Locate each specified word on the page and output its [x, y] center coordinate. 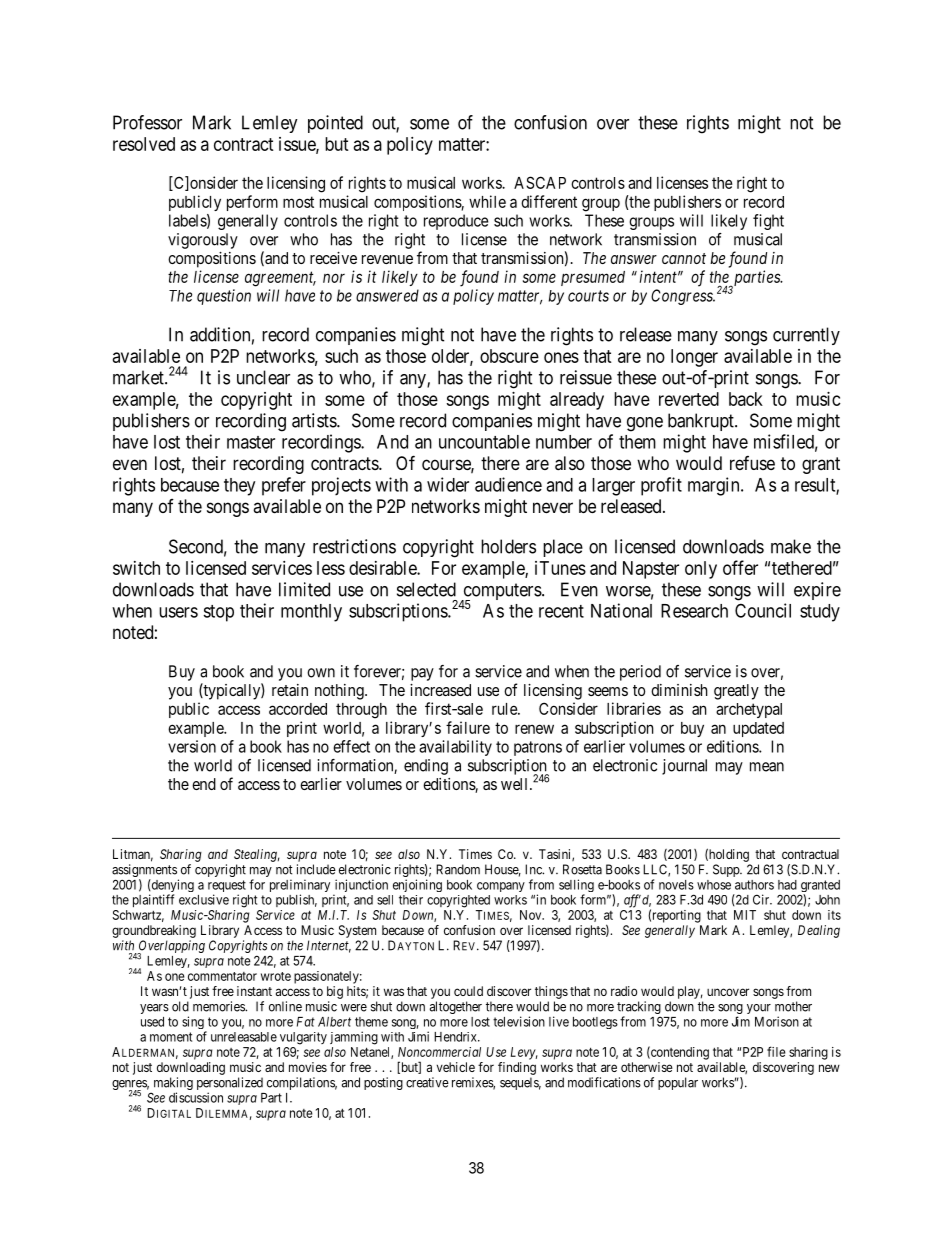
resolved [144, 144]
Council [763, 610]
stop [218, 613]
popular [678, 1083]
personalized [230, 1085]
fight [768, 222]
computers [501, 593]
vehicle [456, 1067]
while [487, 201]
